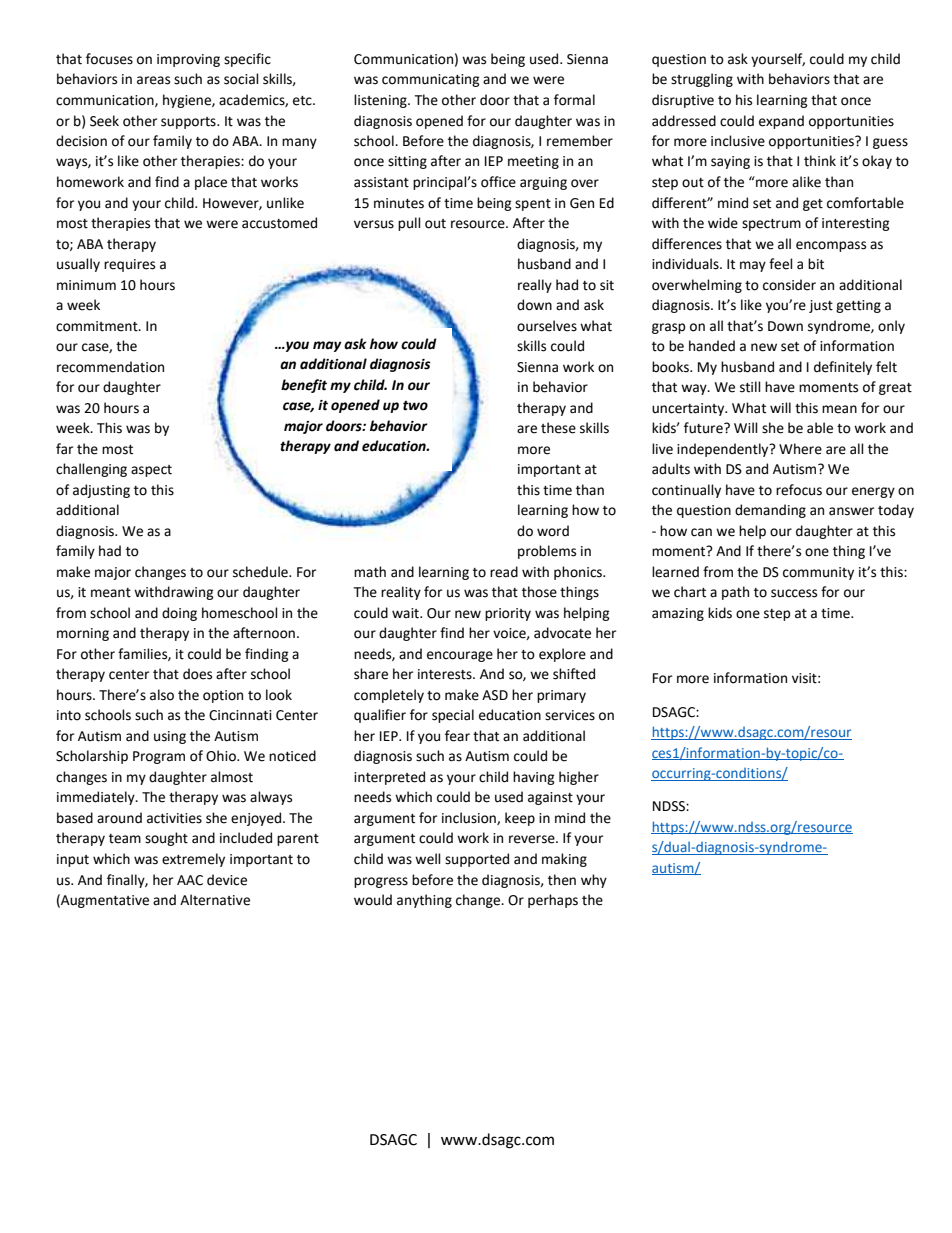 The height and width of the screenshot is (1233, 952). I want to click on communicating, so click(431, 80).
